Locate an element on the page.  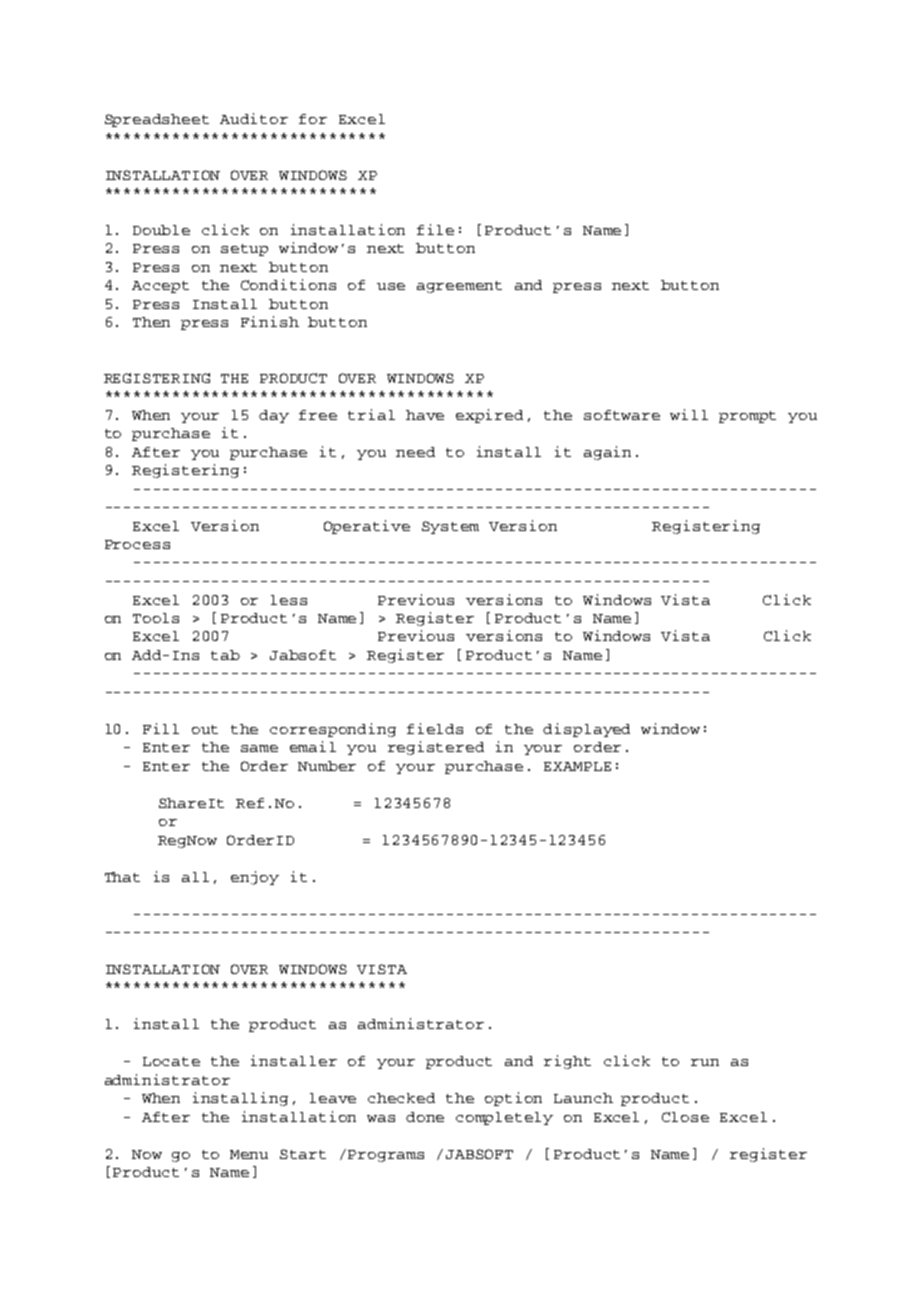
fields is located at coordinates (435, 728).
